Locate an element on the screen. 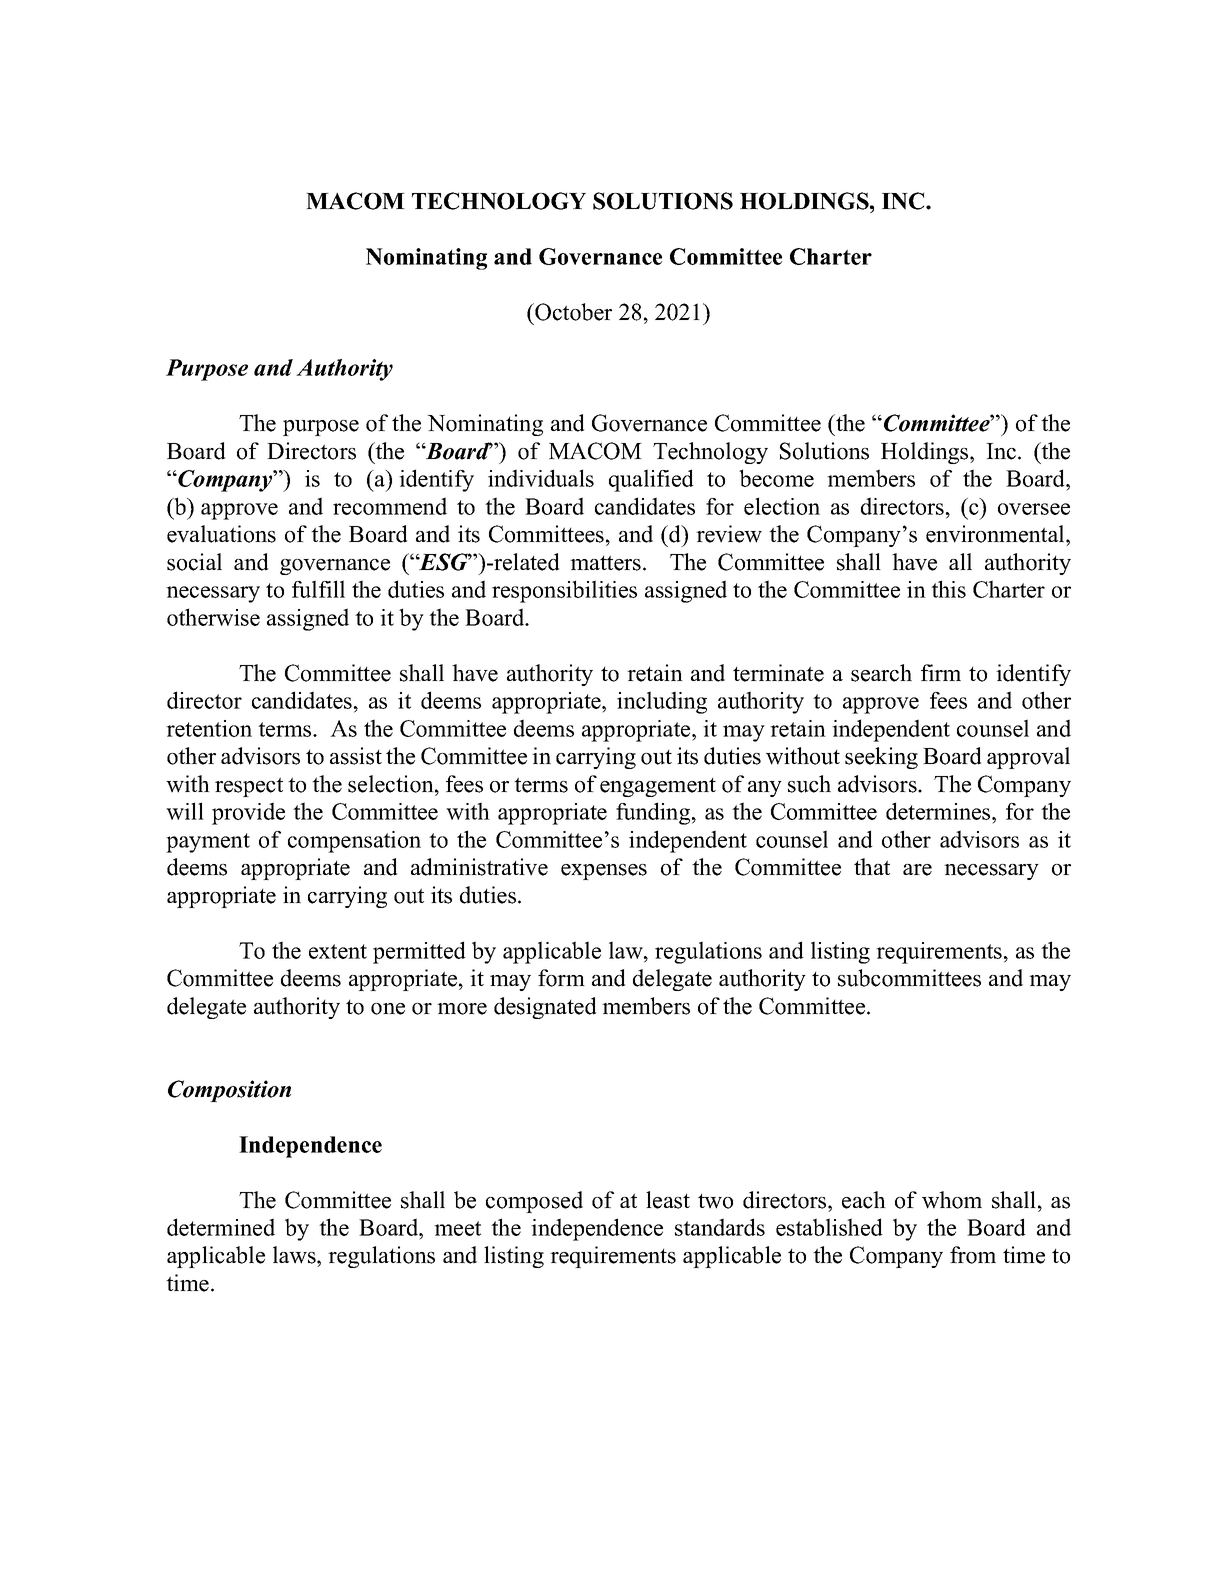  designated is located at coordinates (545, 1008).
